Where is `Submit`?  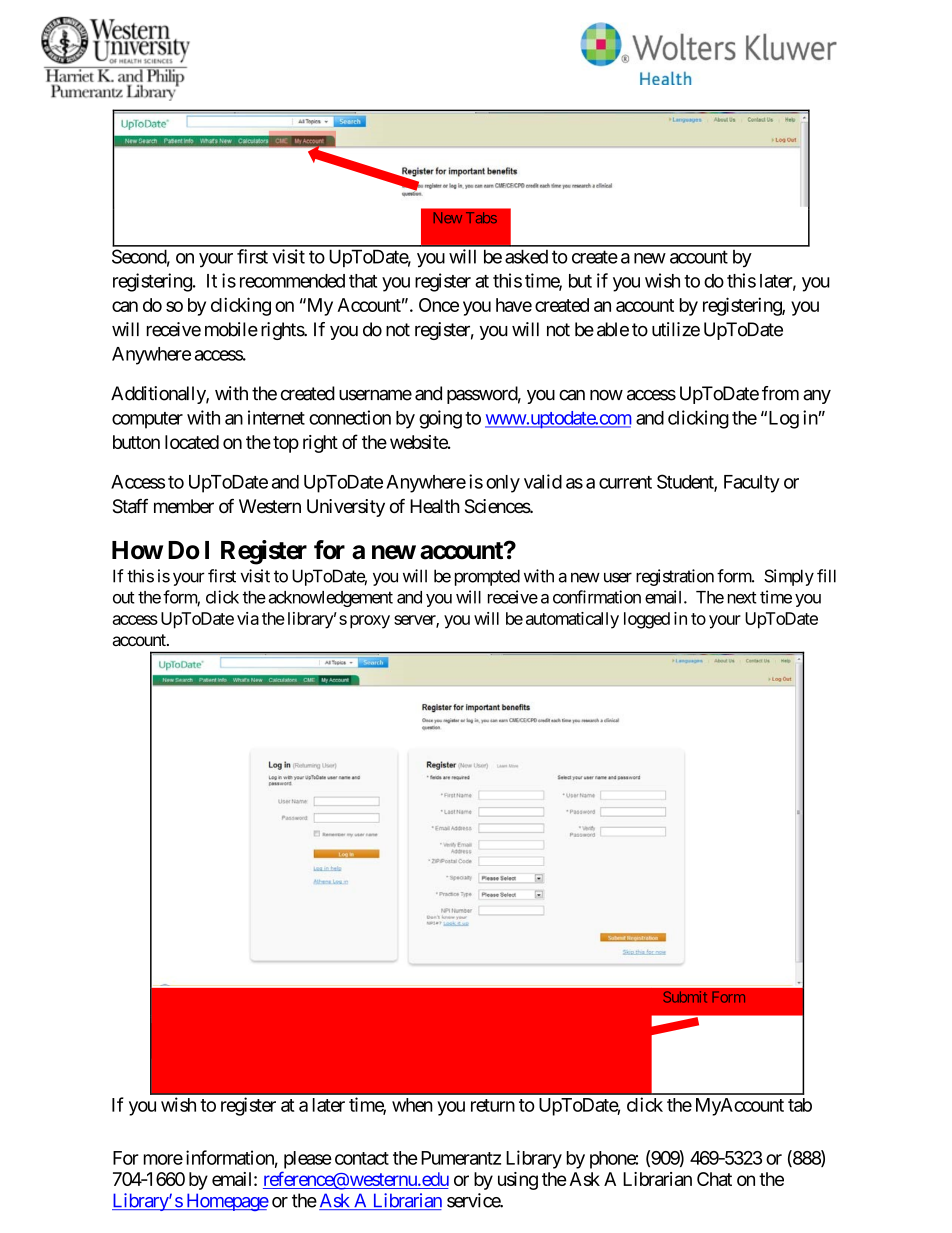 Submit is located at coordinates (685, 997).
